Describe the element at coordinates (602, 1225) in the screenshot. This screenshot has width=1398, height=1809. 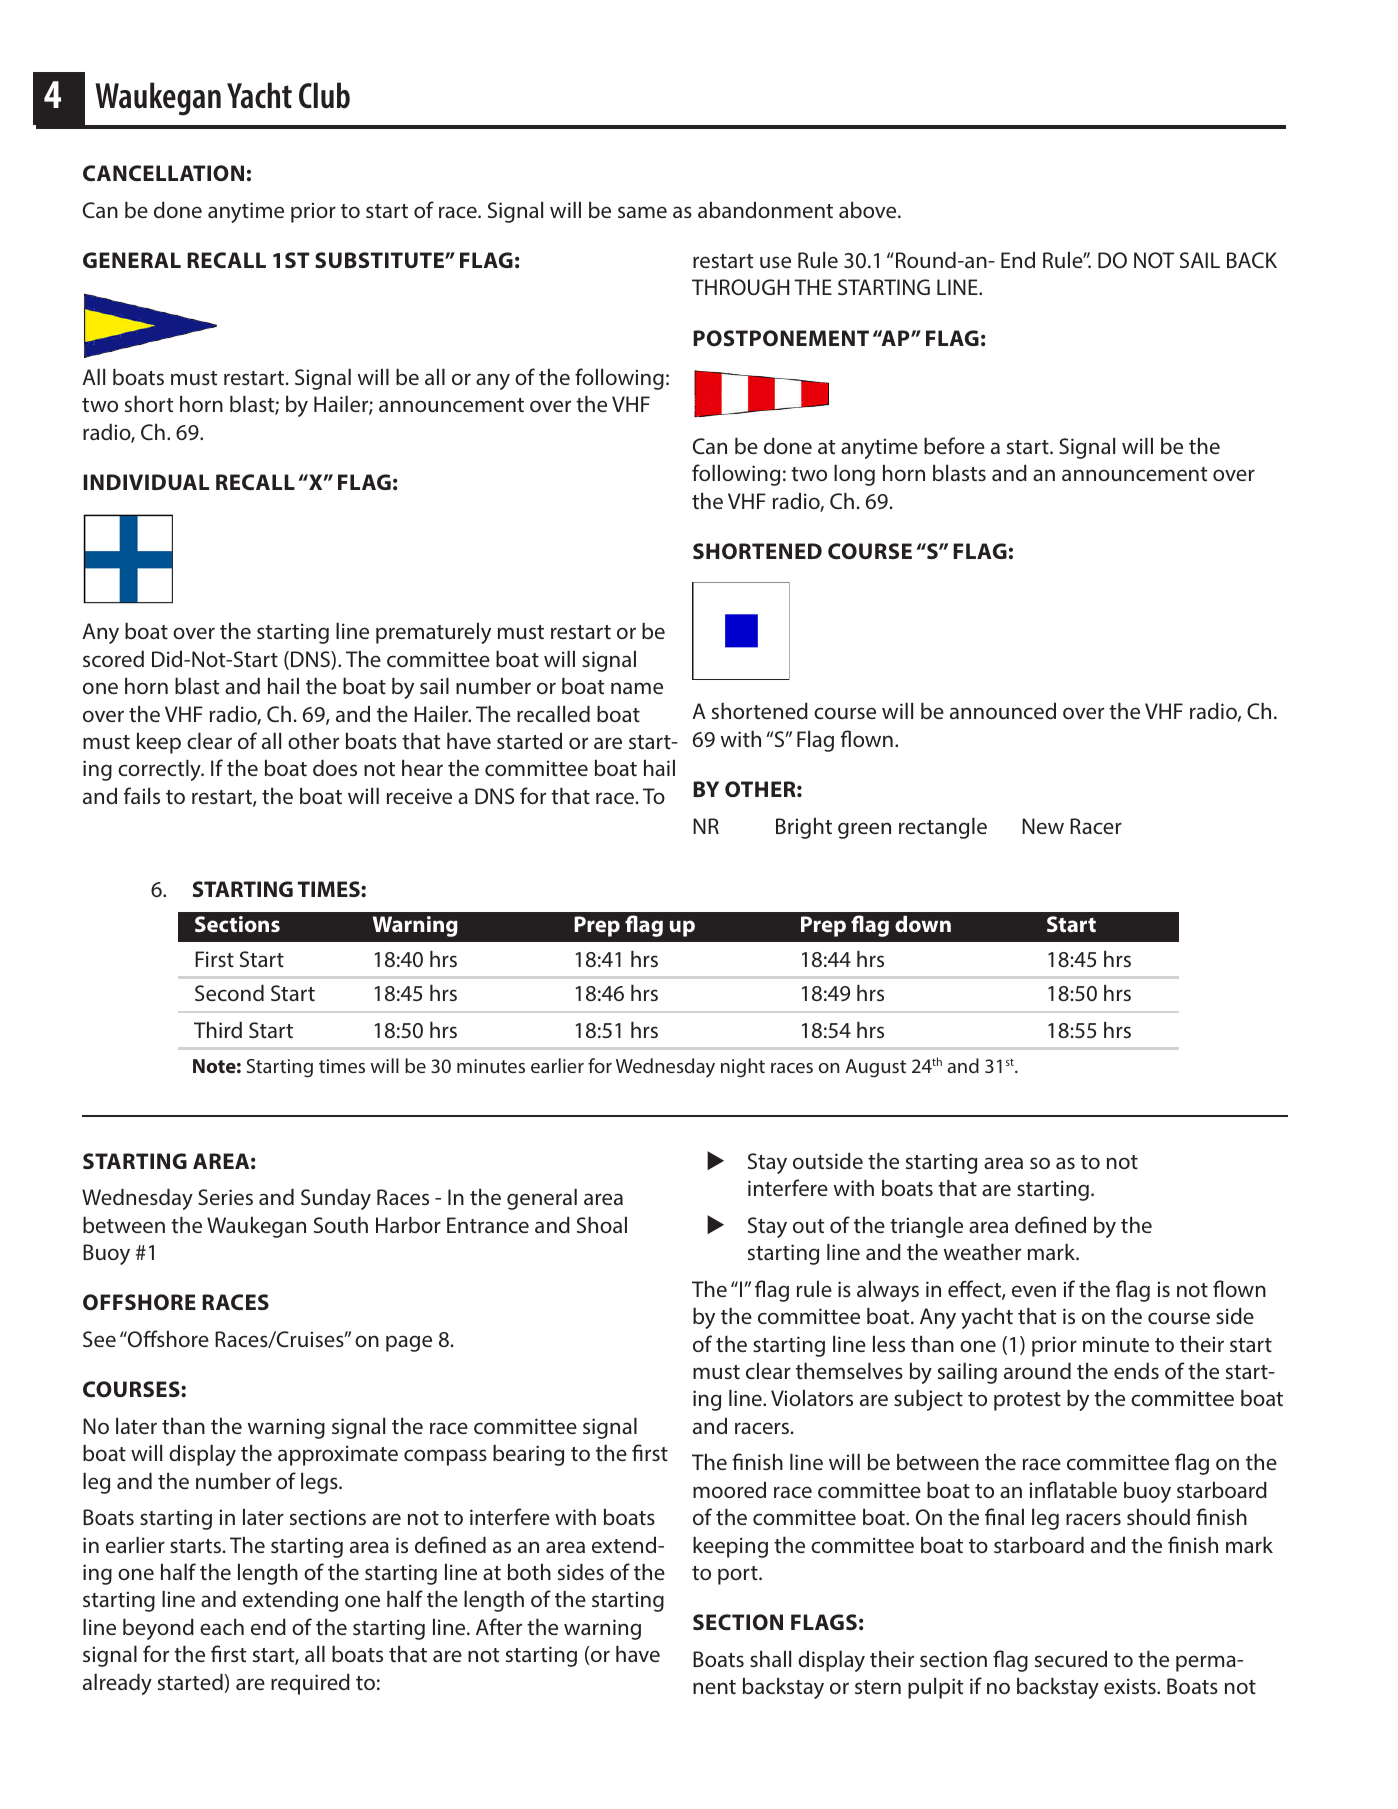
I see `Shoal` at that location.
